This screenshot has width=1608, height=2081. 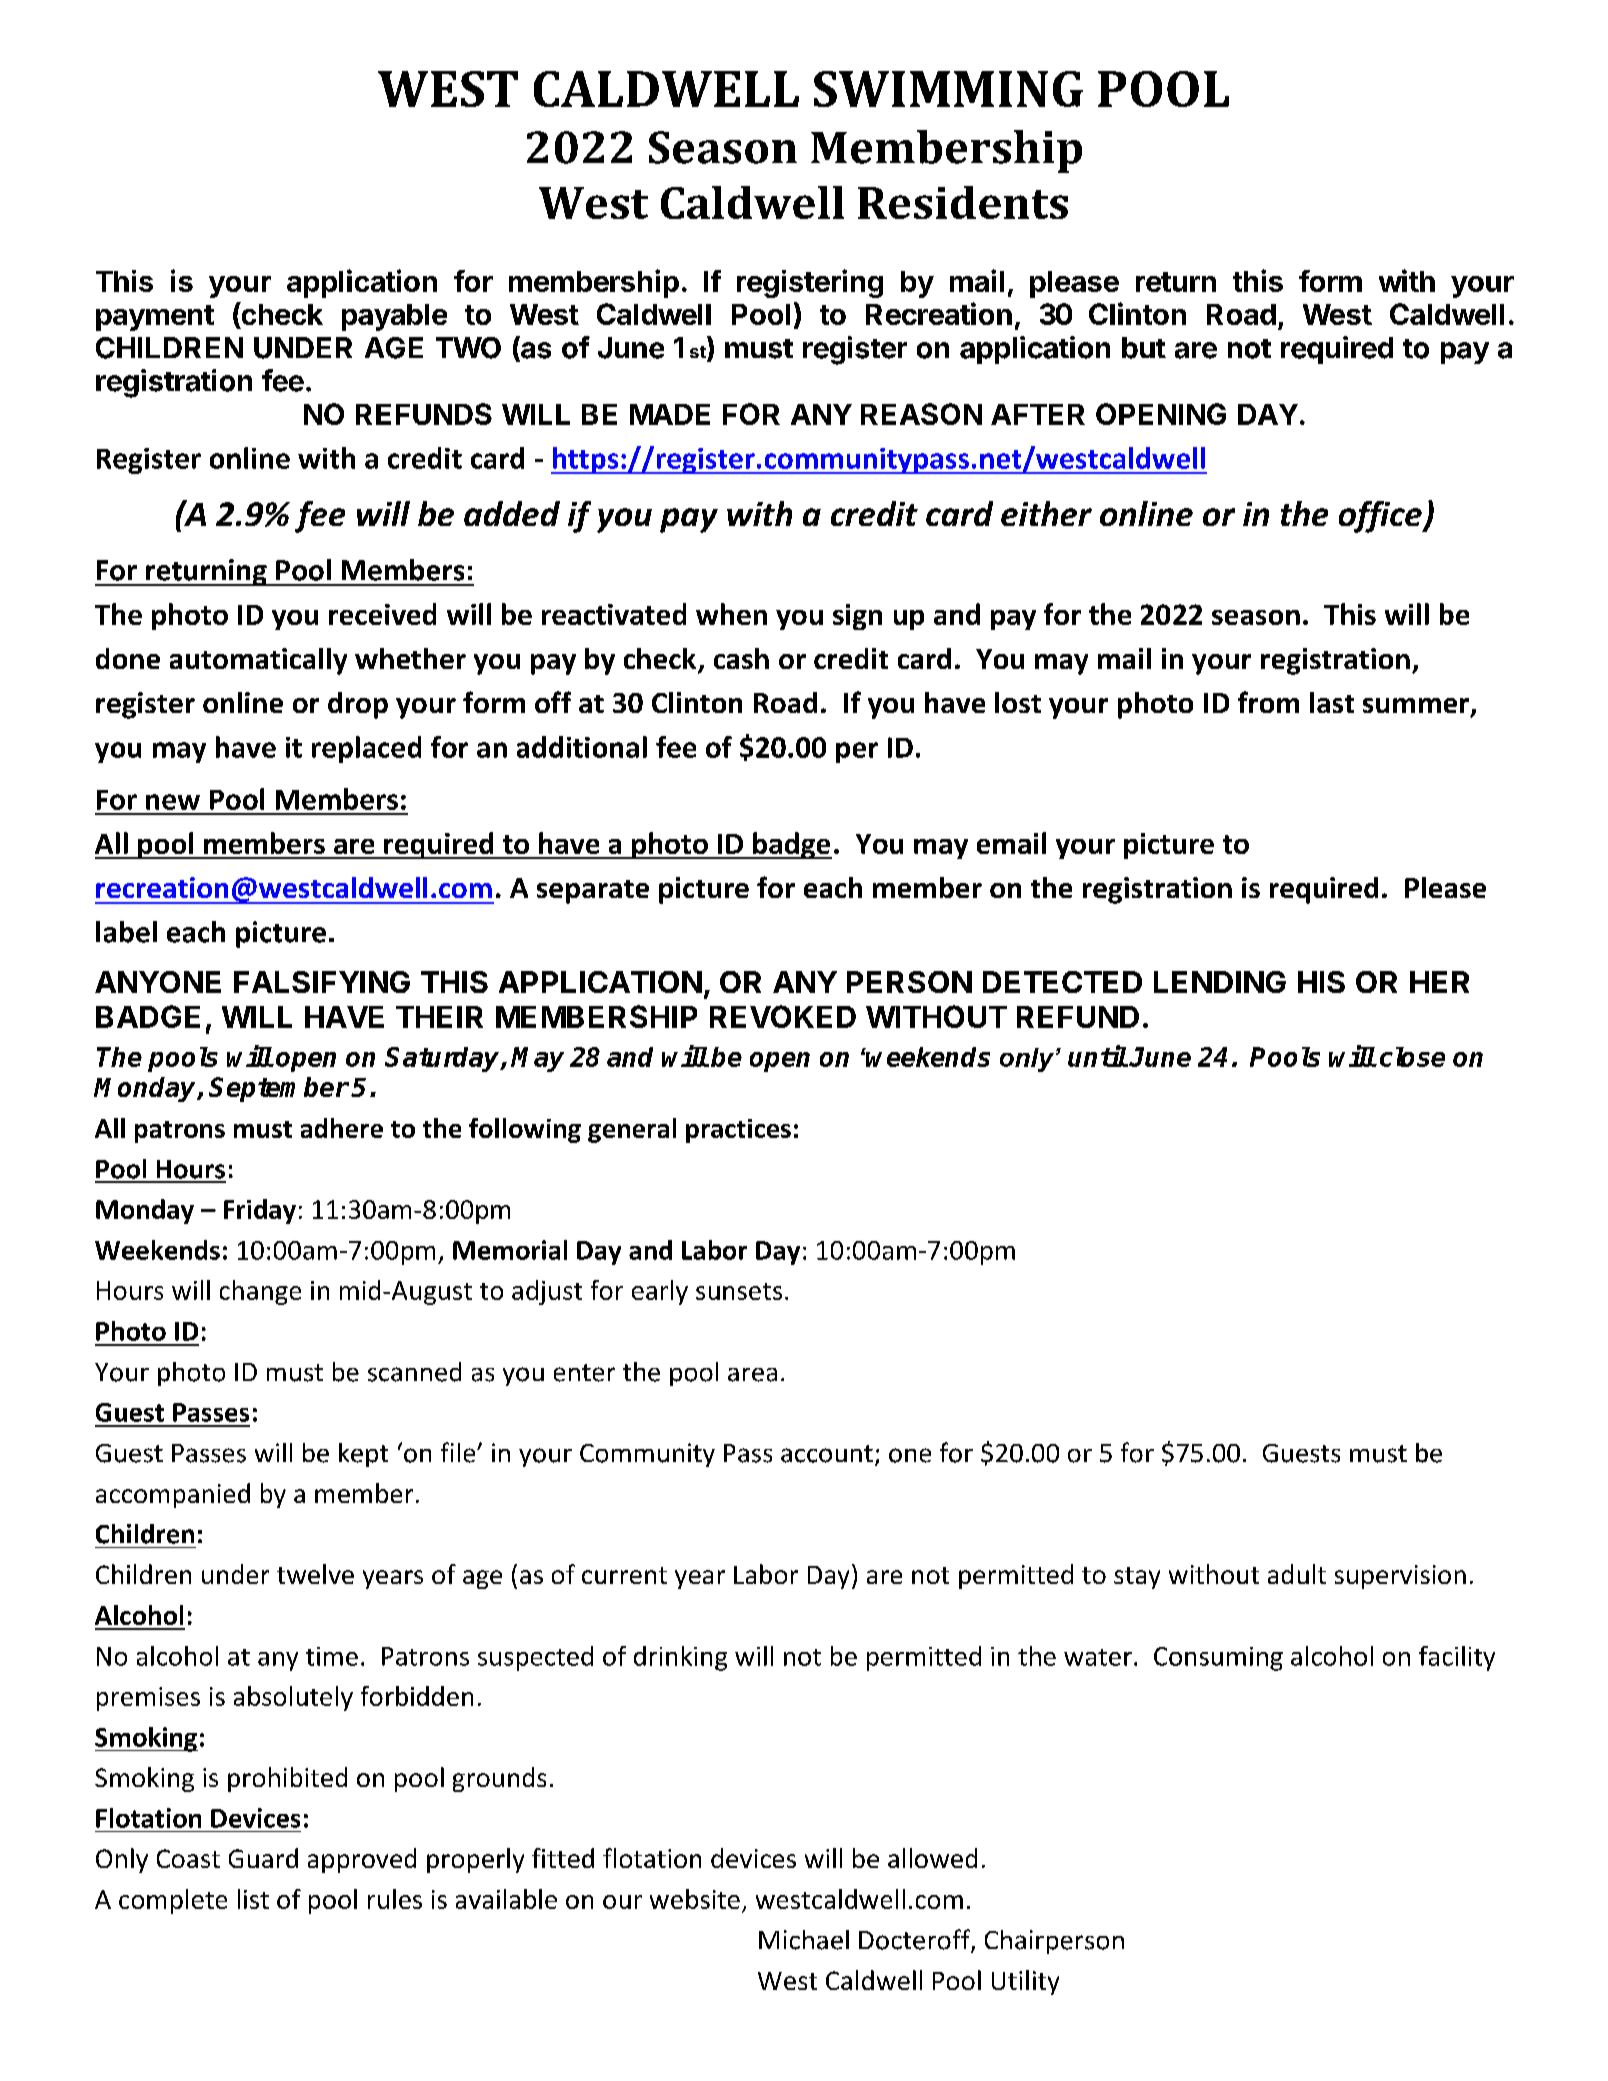 I want to click on list, so click(x=253, y=1899).
